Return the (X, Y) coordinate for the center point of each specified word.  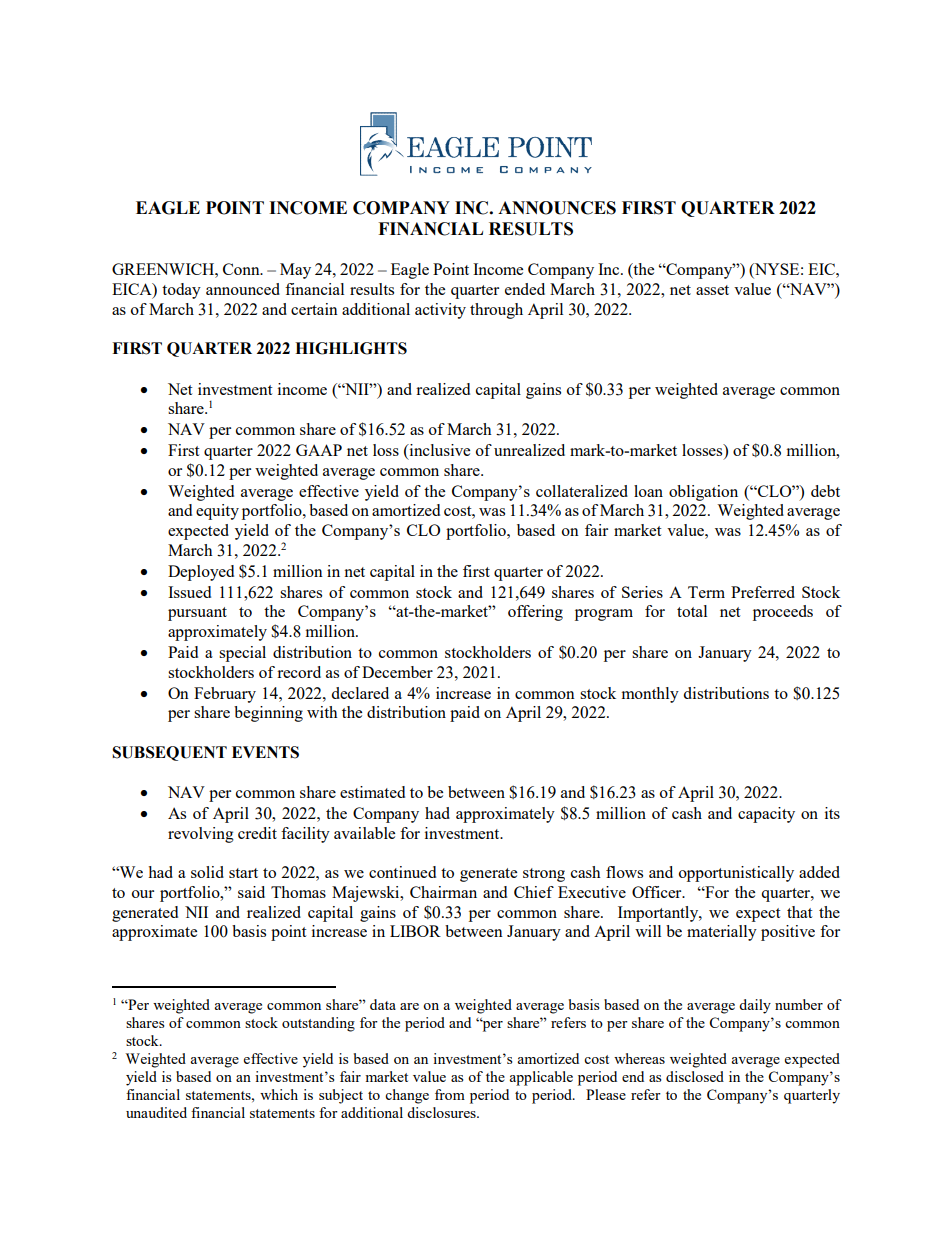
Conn (242, 269)
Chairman (443, 892)
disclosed (695, 1076)
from (450, 1094)
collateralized (582, 491)
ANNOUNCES (557, 208)
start (243, 873)
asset (712, 290)
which (279, 1094)
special (242, 654)
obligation (703, 493)
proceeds (783, 613)
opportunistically (736, 874)
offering (535, 613)
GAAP (319, 450)
